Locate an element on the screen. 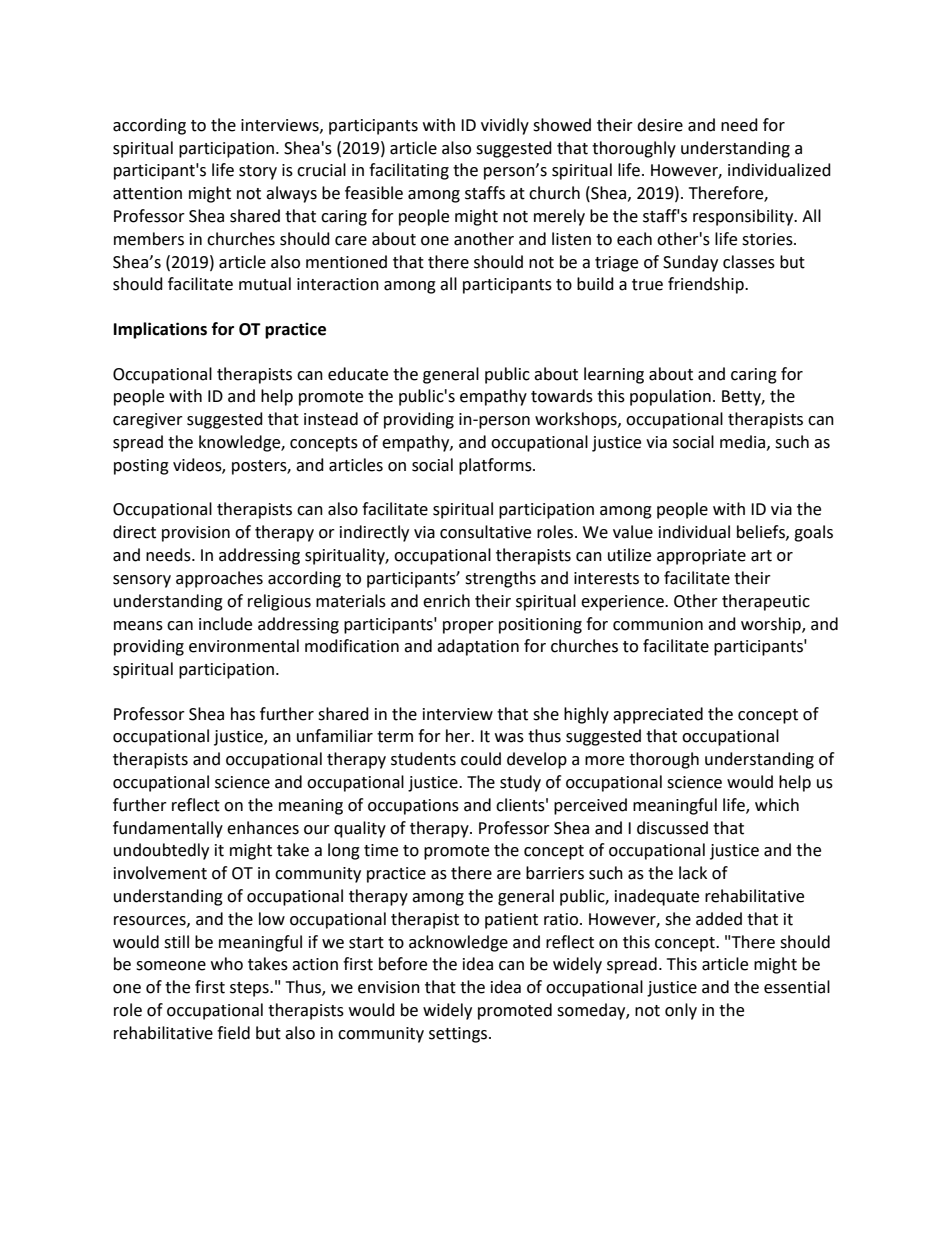 Image resolution: width=952 pixels, height=1233 pixels. build is located at coordinates (595, 284).
